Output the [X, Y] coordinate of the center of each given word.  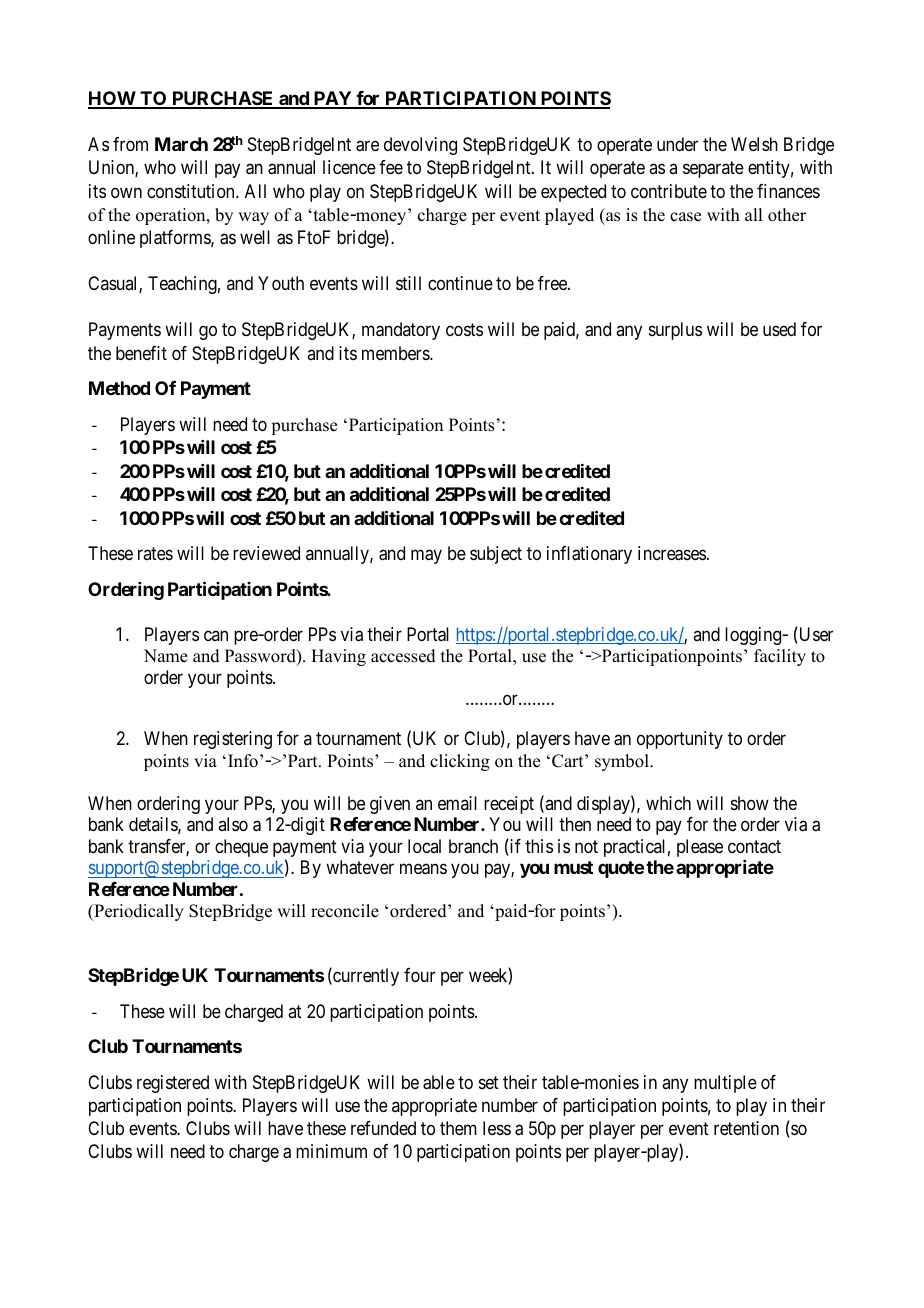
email [457, 803]
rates [155, 554]
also [233, 824]
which [668, 803]
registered [173, 1084]
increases [672, 553]
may [426, 557]
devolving [420, 146]
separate [713, 170]
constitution [192, 191]
